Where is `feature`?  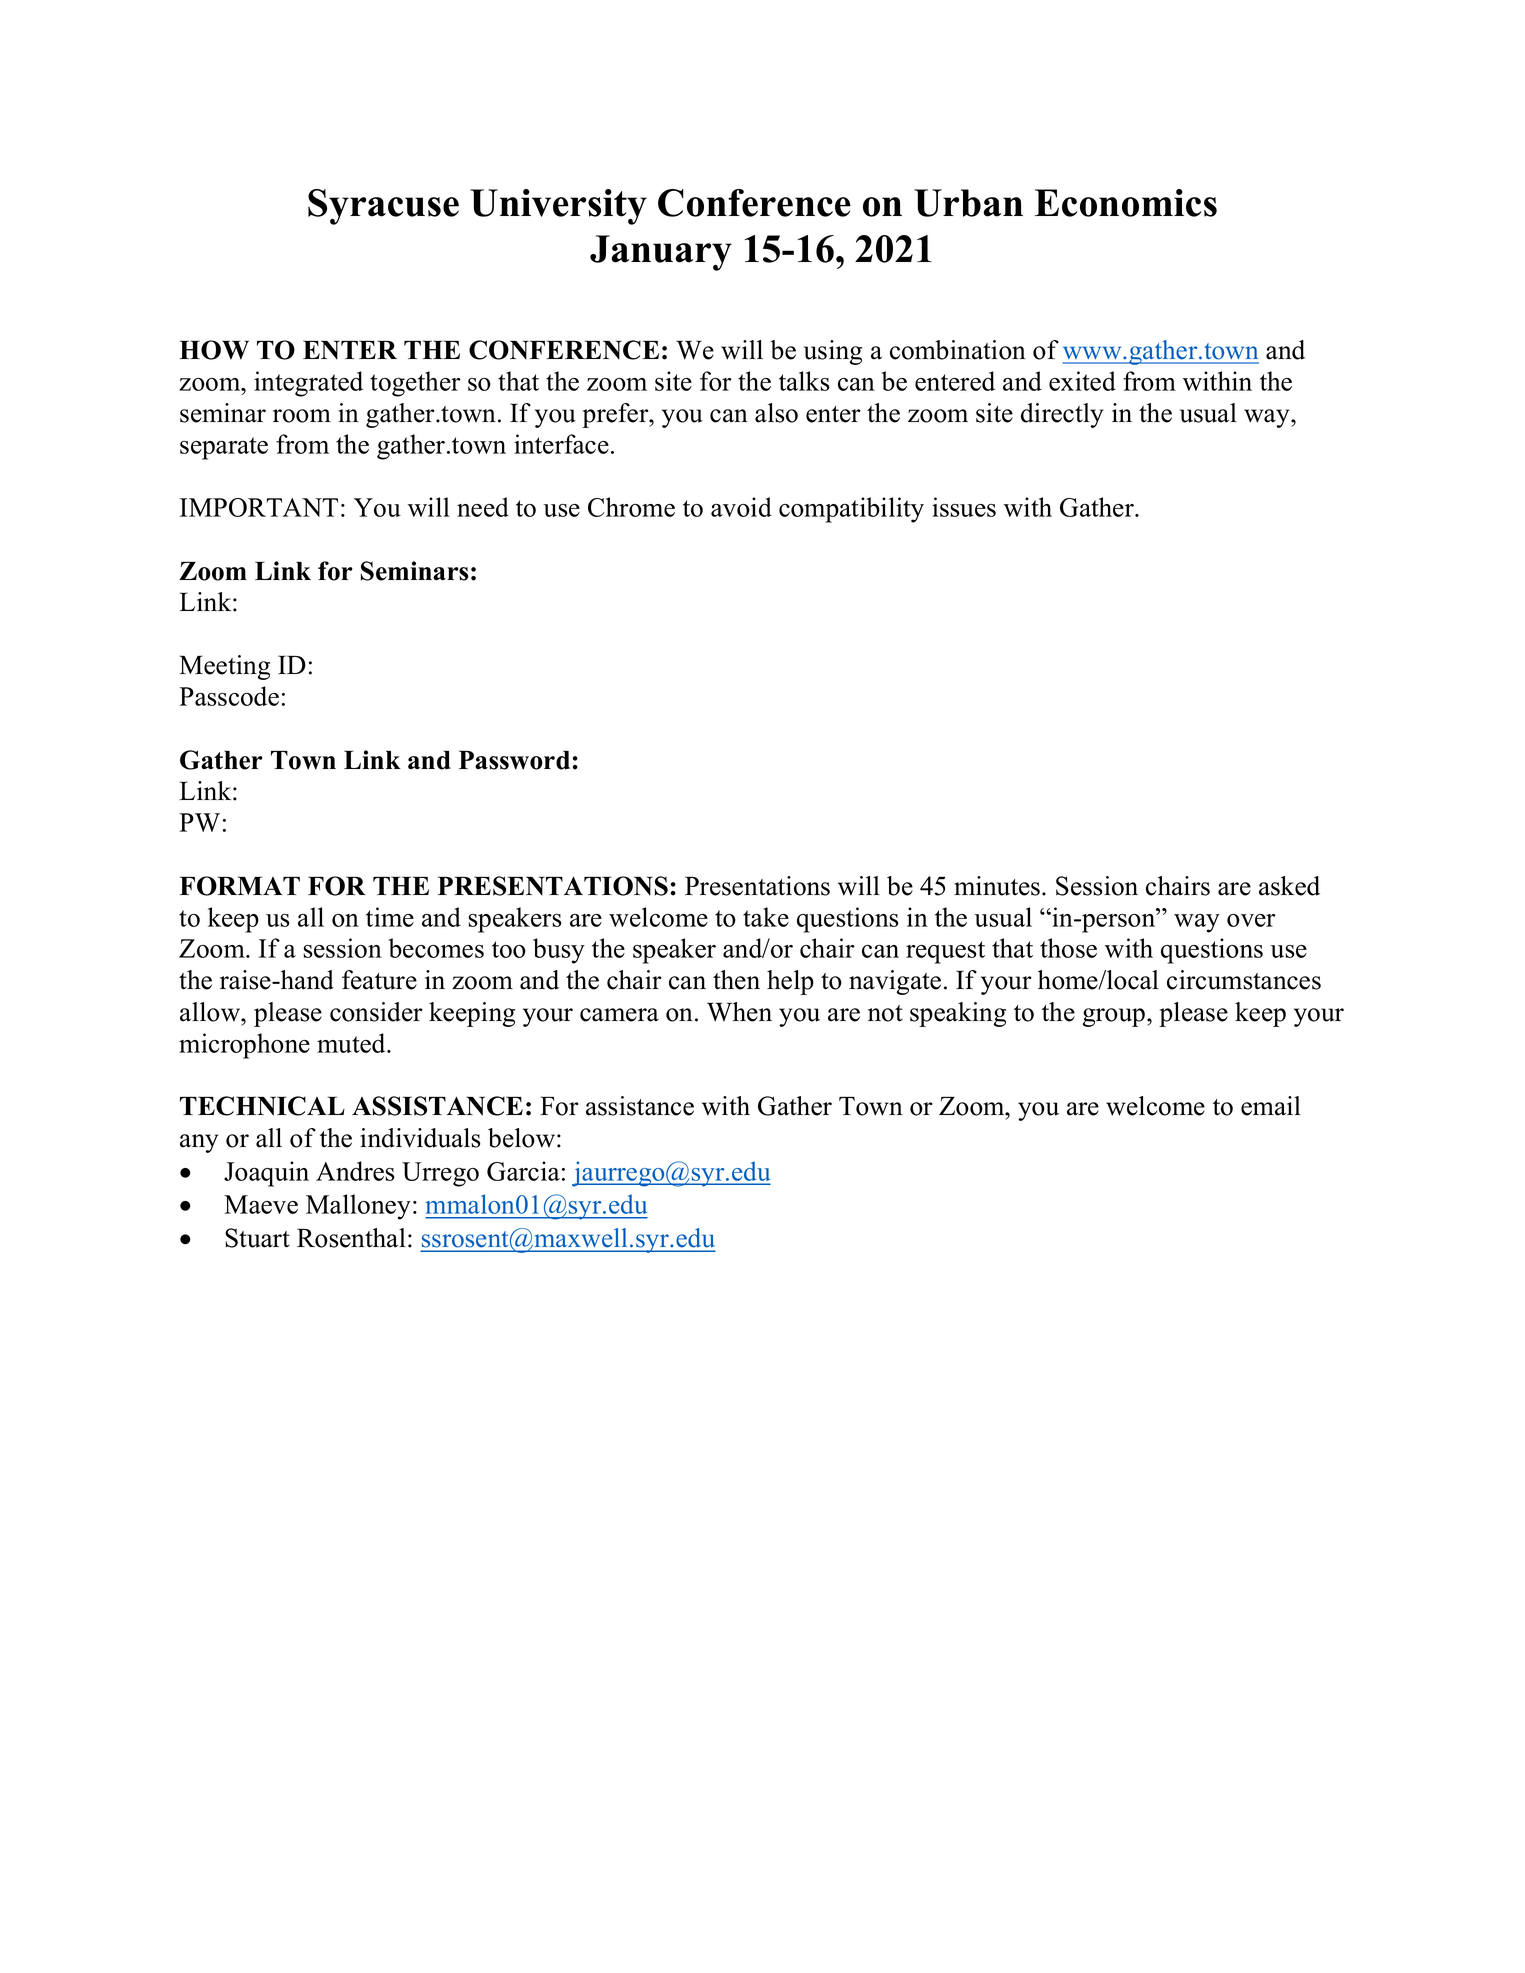 feature is located at coordinates (379, 980).
